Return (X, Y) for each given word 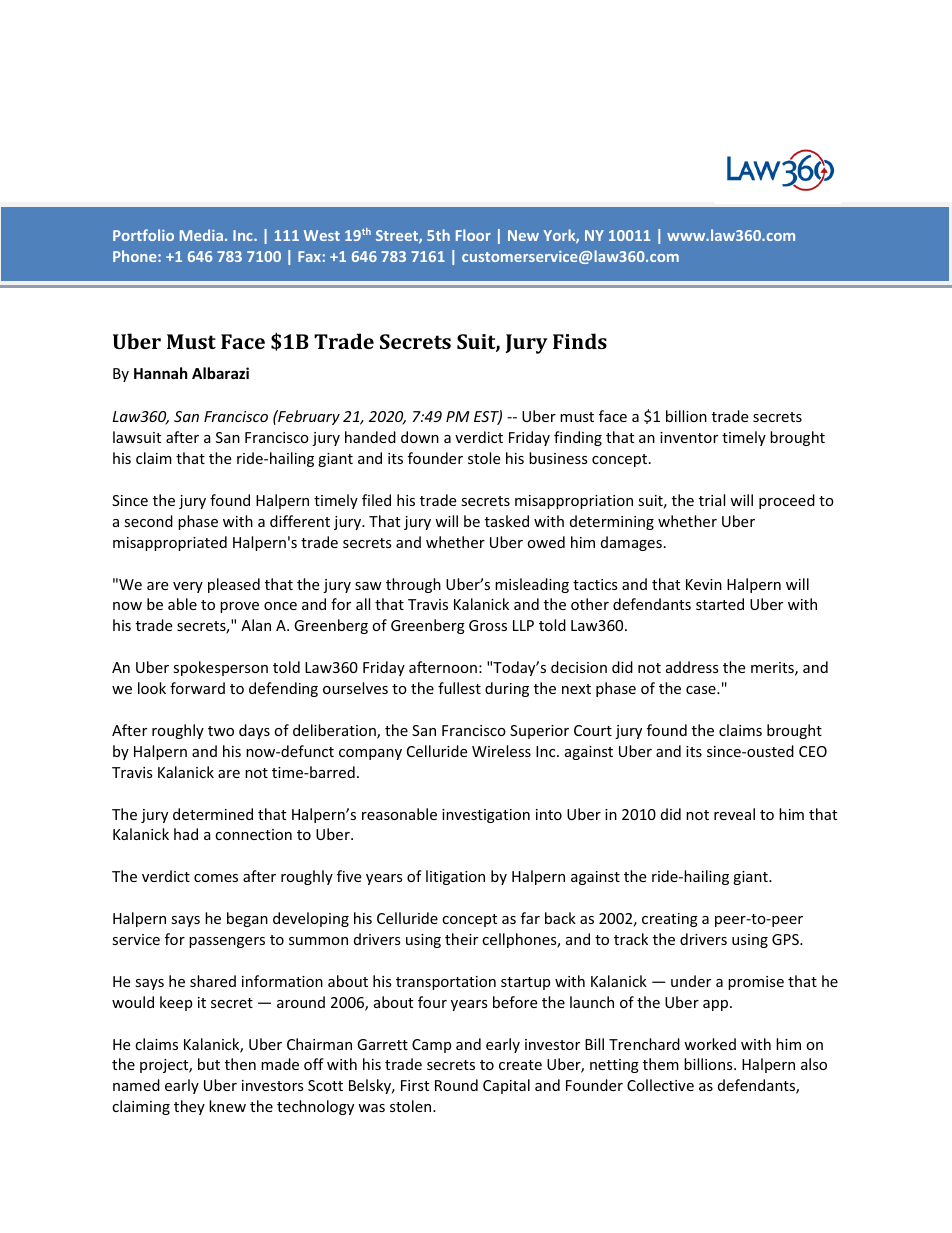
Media (201, 235)
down (420, 437)
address (692, 667)
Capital (506, 1086)
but (209, 1064)
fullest (459, 688)
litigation (455, 877)
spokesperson (220, 668)
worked (710, 1044)
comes (216, 878)
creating (670, 920)
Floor (473, 235)
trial (712, 500)
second (148, 521)
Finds (580, 341)
